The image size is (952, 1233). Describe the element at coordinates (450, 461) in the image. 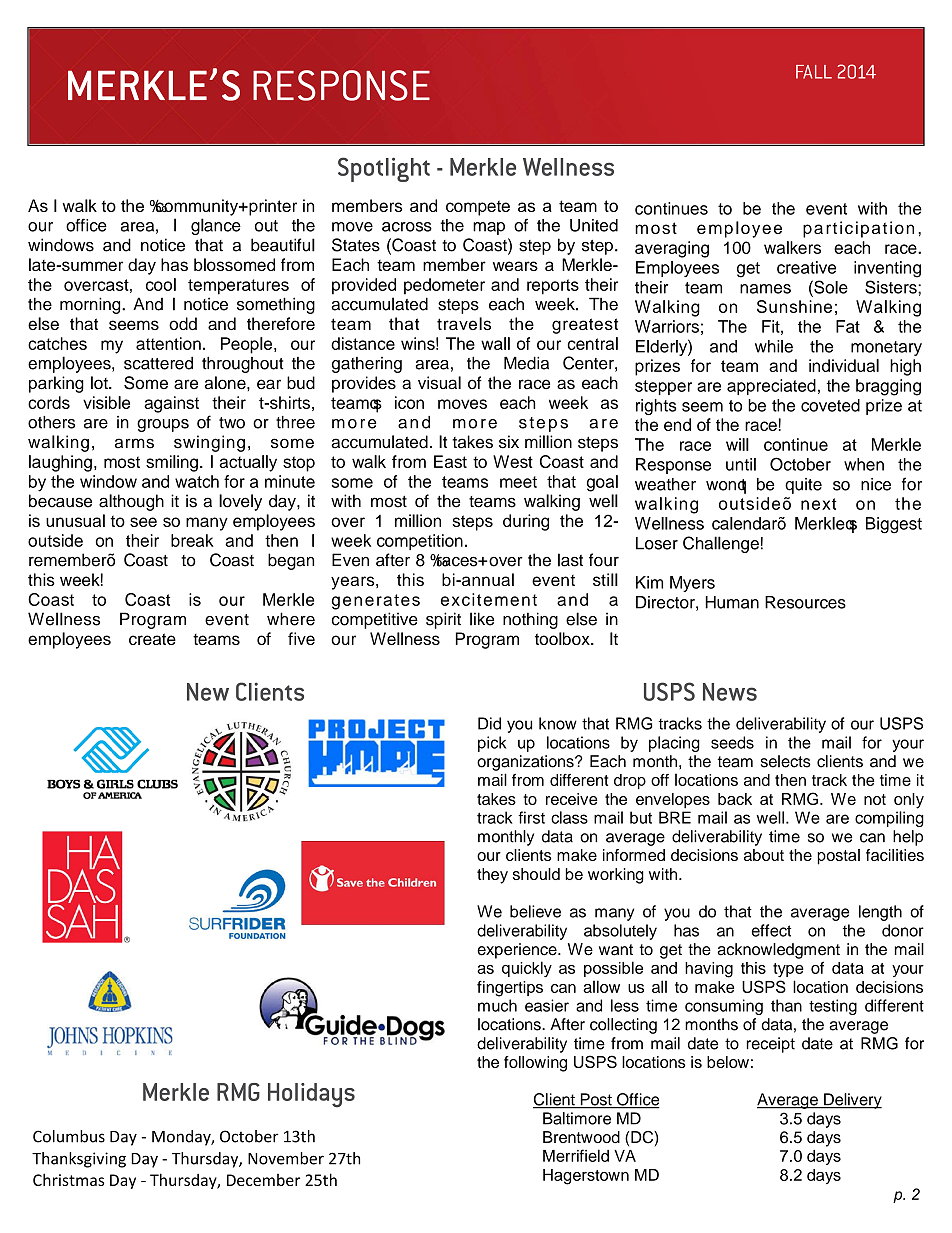

I see `East` at that location.
